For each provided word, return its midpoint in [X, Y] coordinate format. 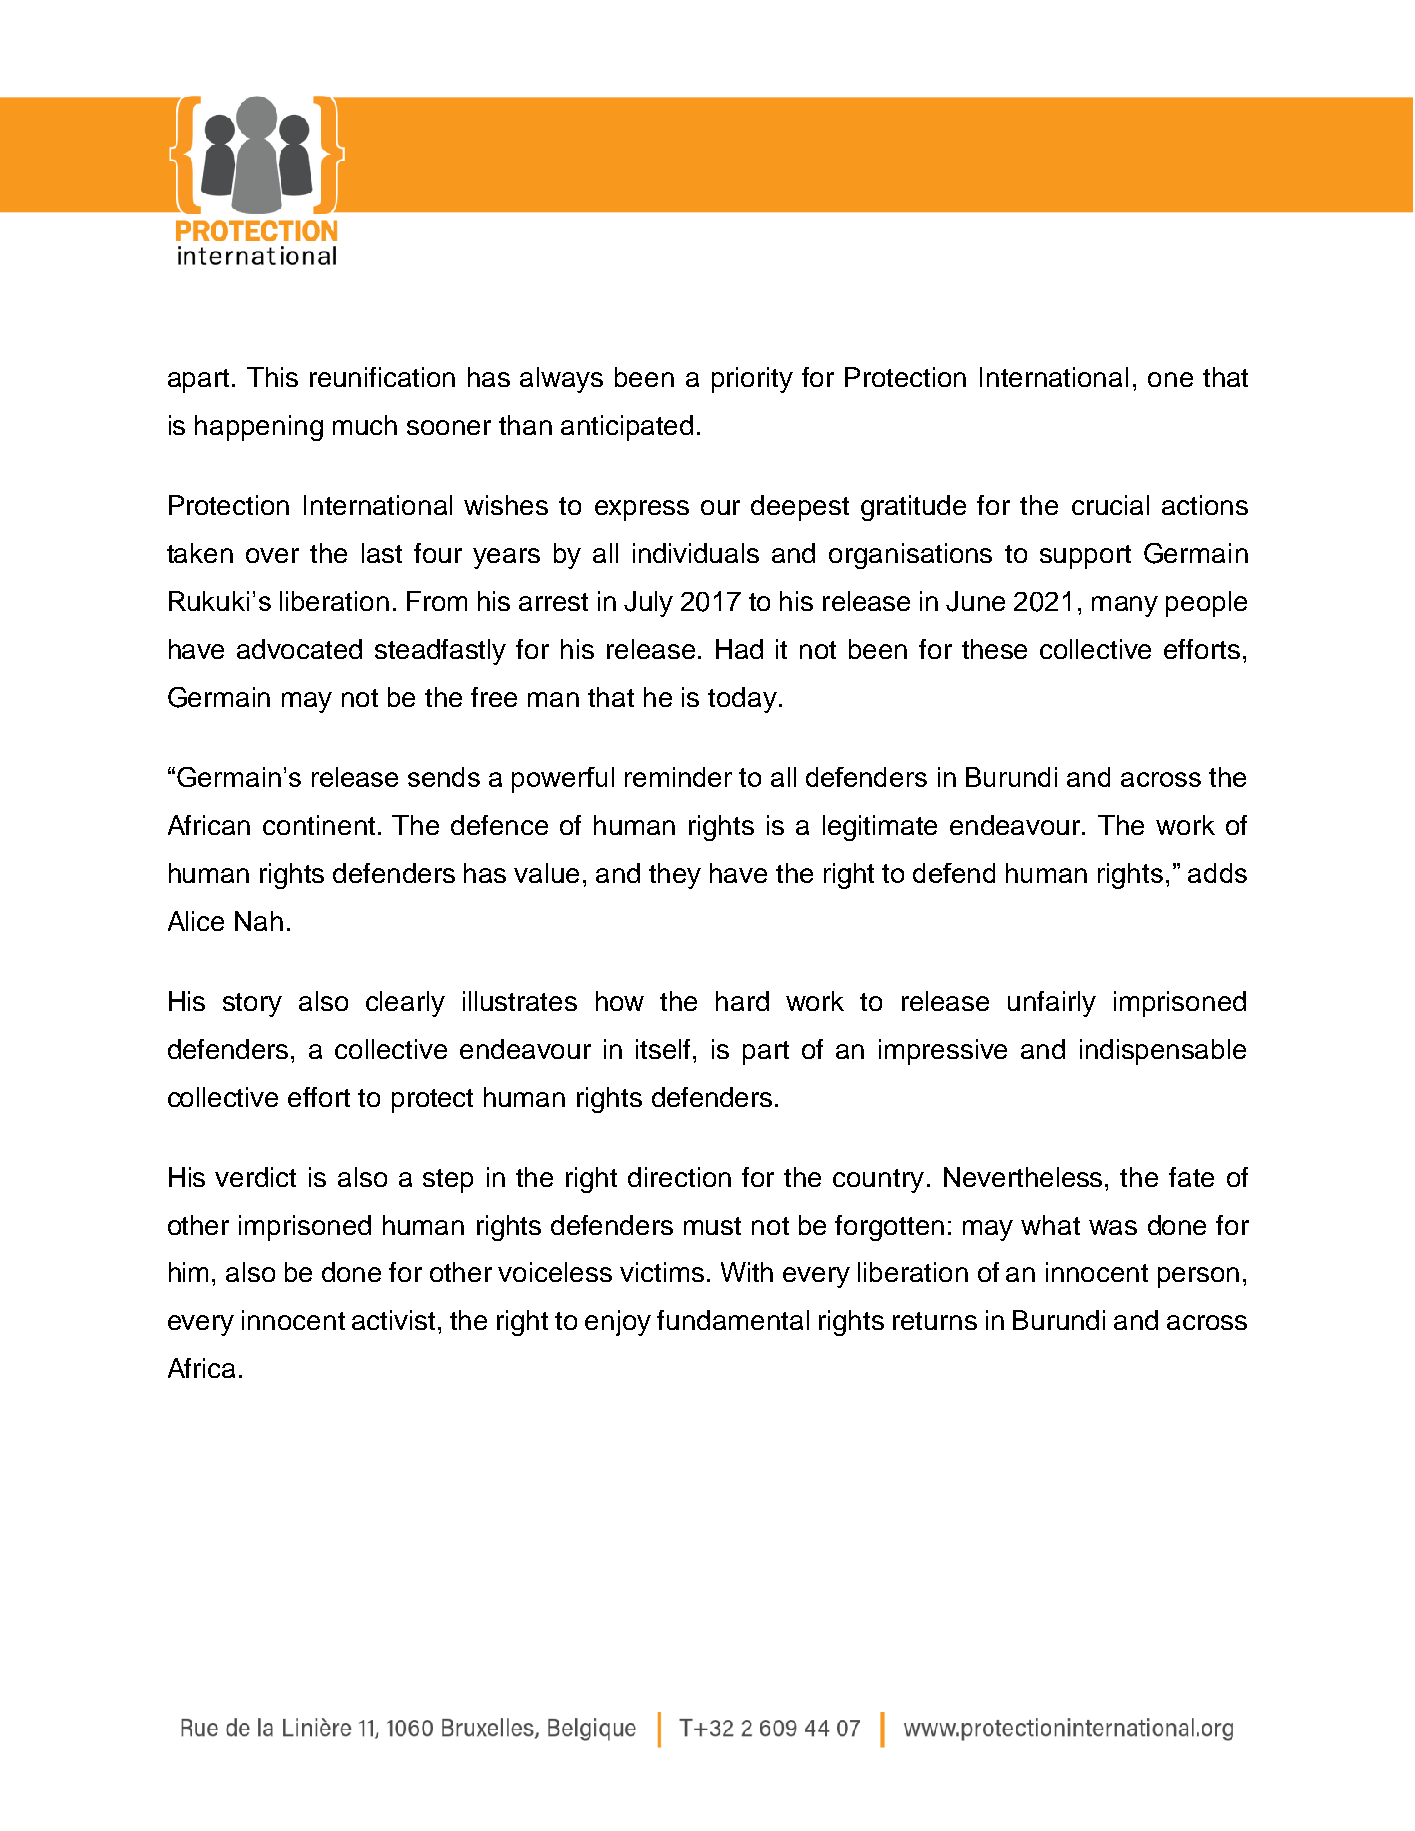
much [365, 425]
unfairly [1052, 1004]
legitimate [880, 828]
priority [752, 380]
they [675, 876]
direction [679, 1177]
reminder [678, 777]
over [272, 555]
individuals [696, 553]
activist [393, 1320]
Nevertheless [1025, 1177]
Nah [259, 921]
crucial [1110, 505]
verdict [255, 1177]
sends [444, 777]
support [1085, 557]
